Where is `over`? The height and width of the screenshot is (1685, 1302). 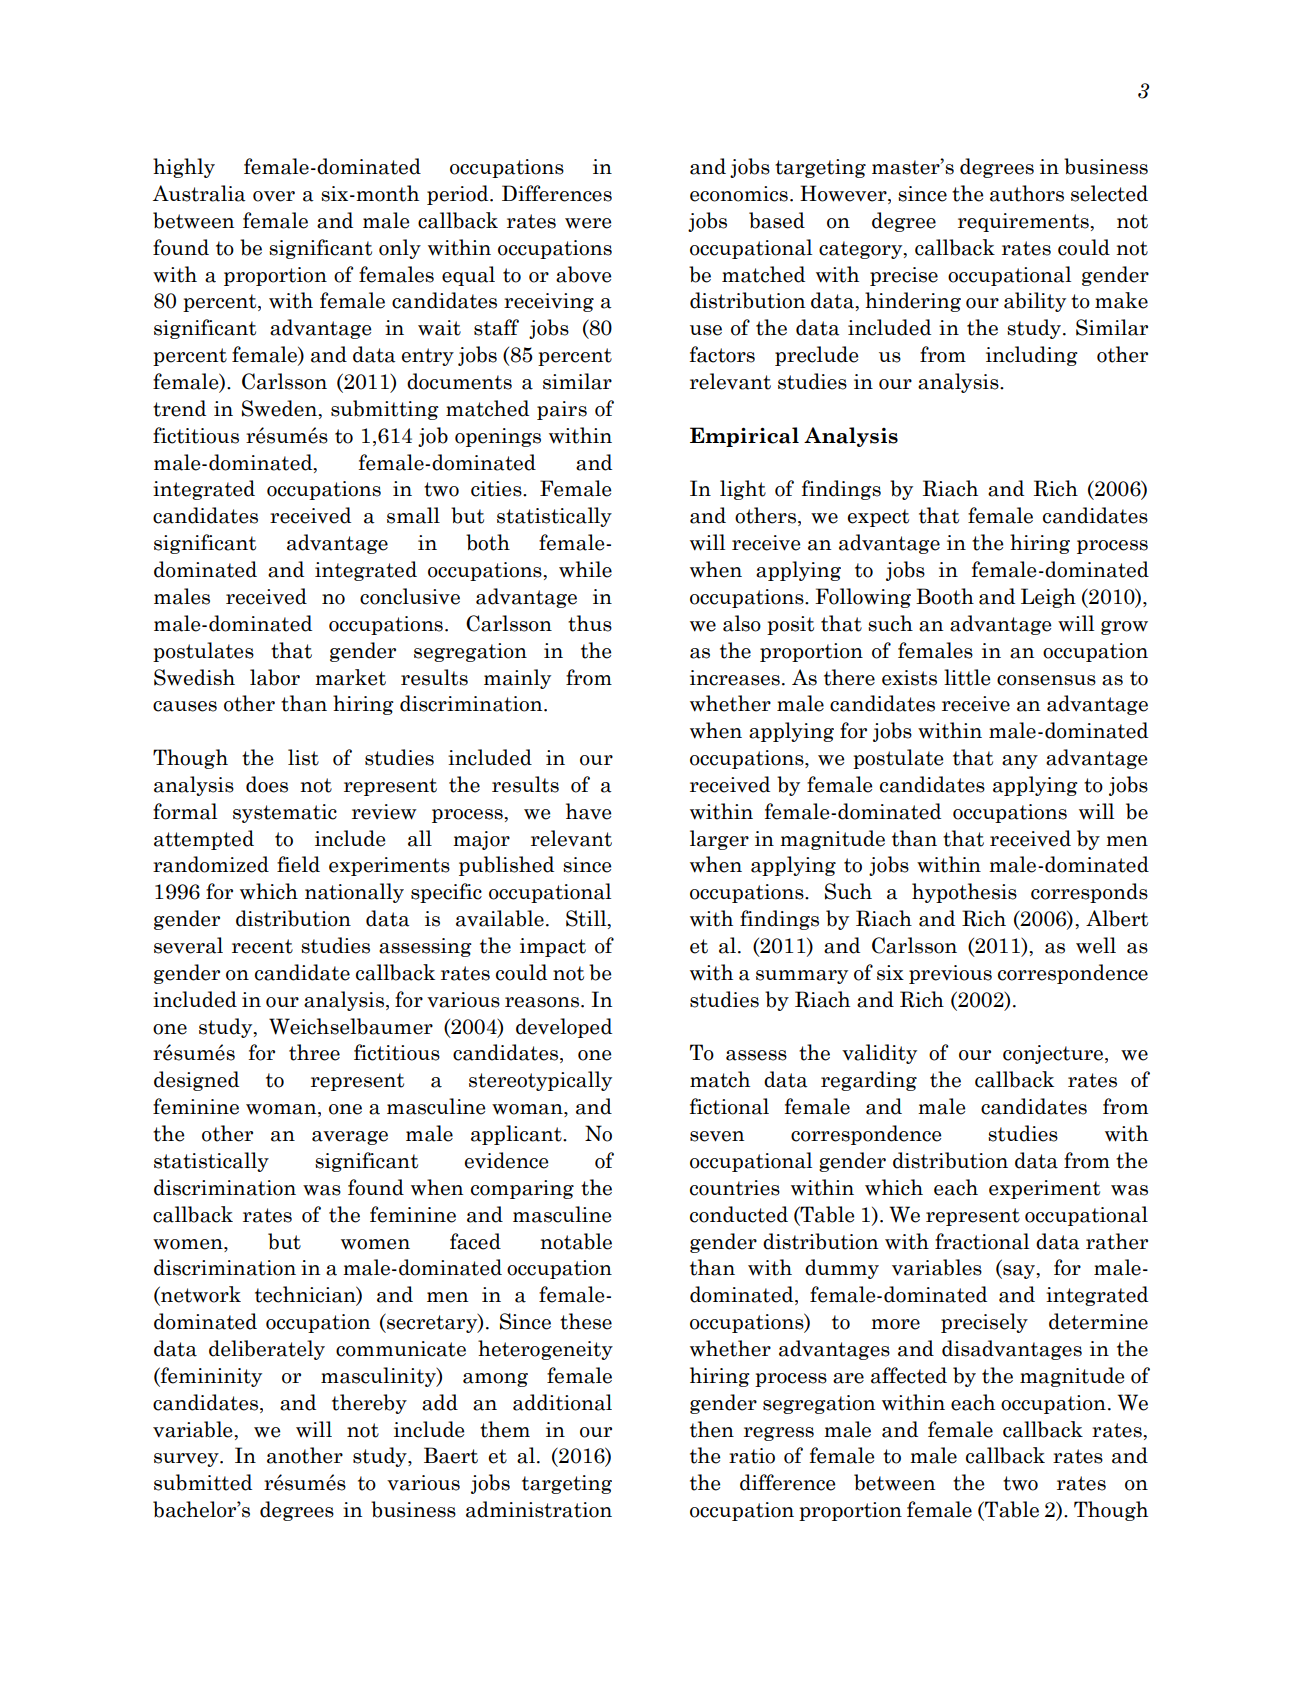 over is located at coordinates (274, 196).
